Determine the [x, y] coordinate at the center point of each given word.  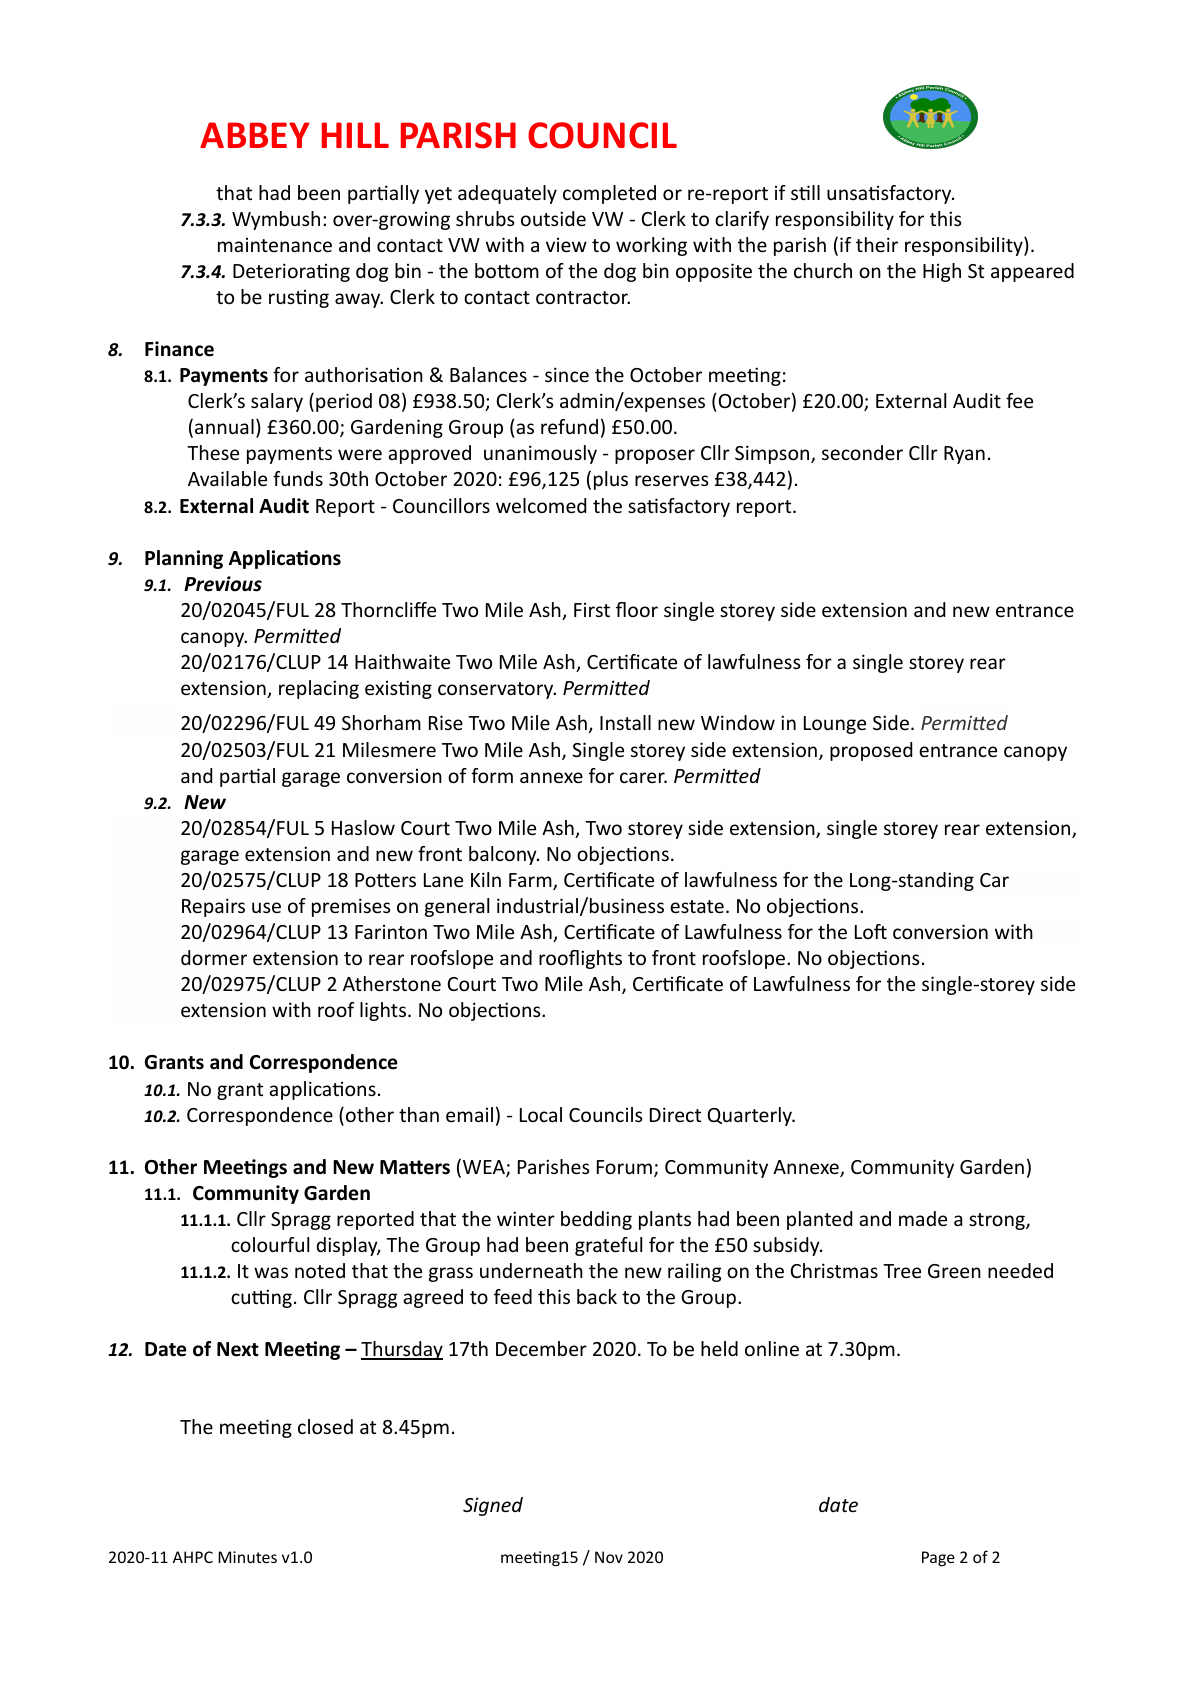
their [877, 244]
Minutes [247, 1557]
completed [609, 194]
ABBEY [255, 135]
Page [938, 1558]
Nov [609, 1557]
